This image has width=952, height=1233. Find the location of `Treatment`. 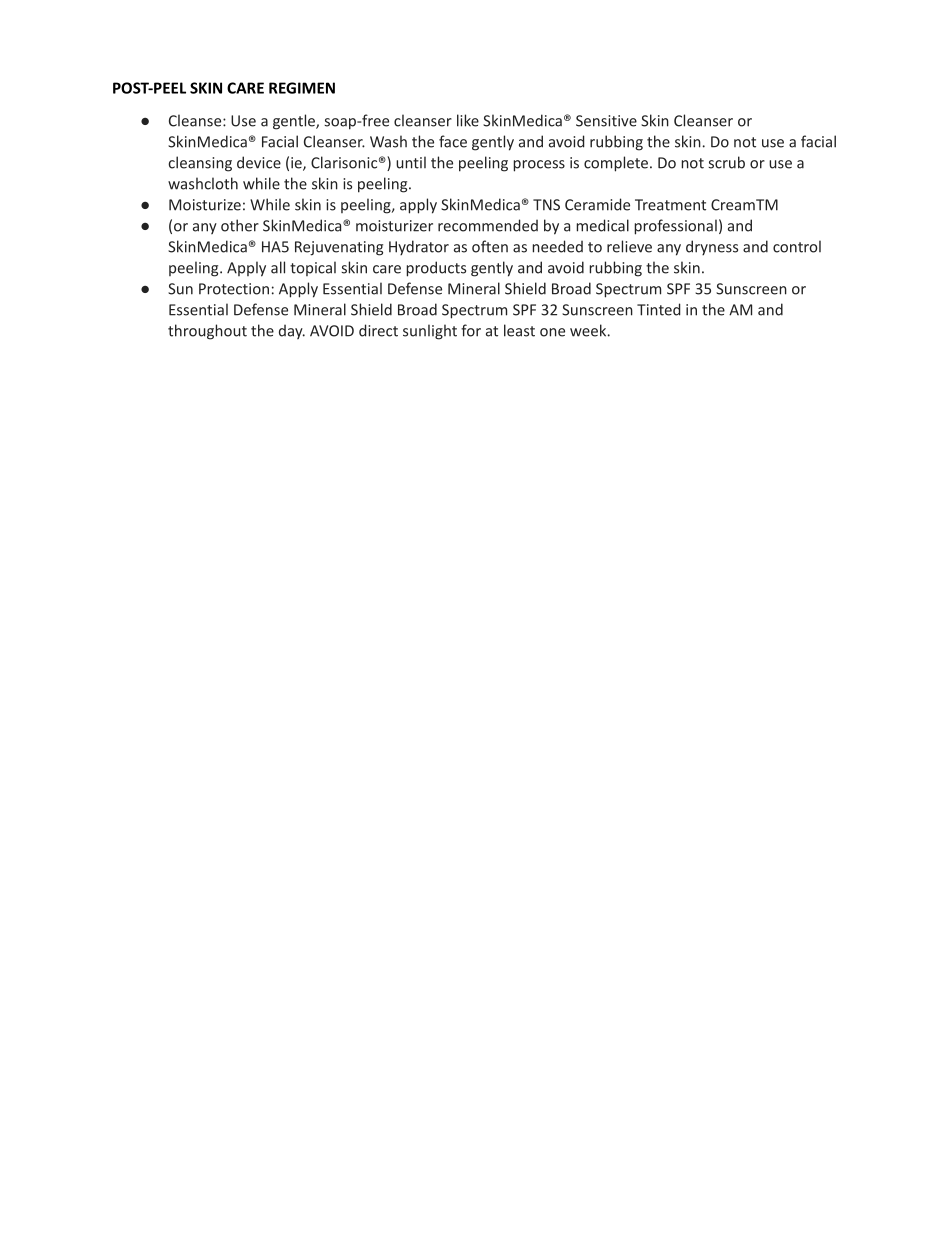

Treatment is located at coordinates (670, 205).
